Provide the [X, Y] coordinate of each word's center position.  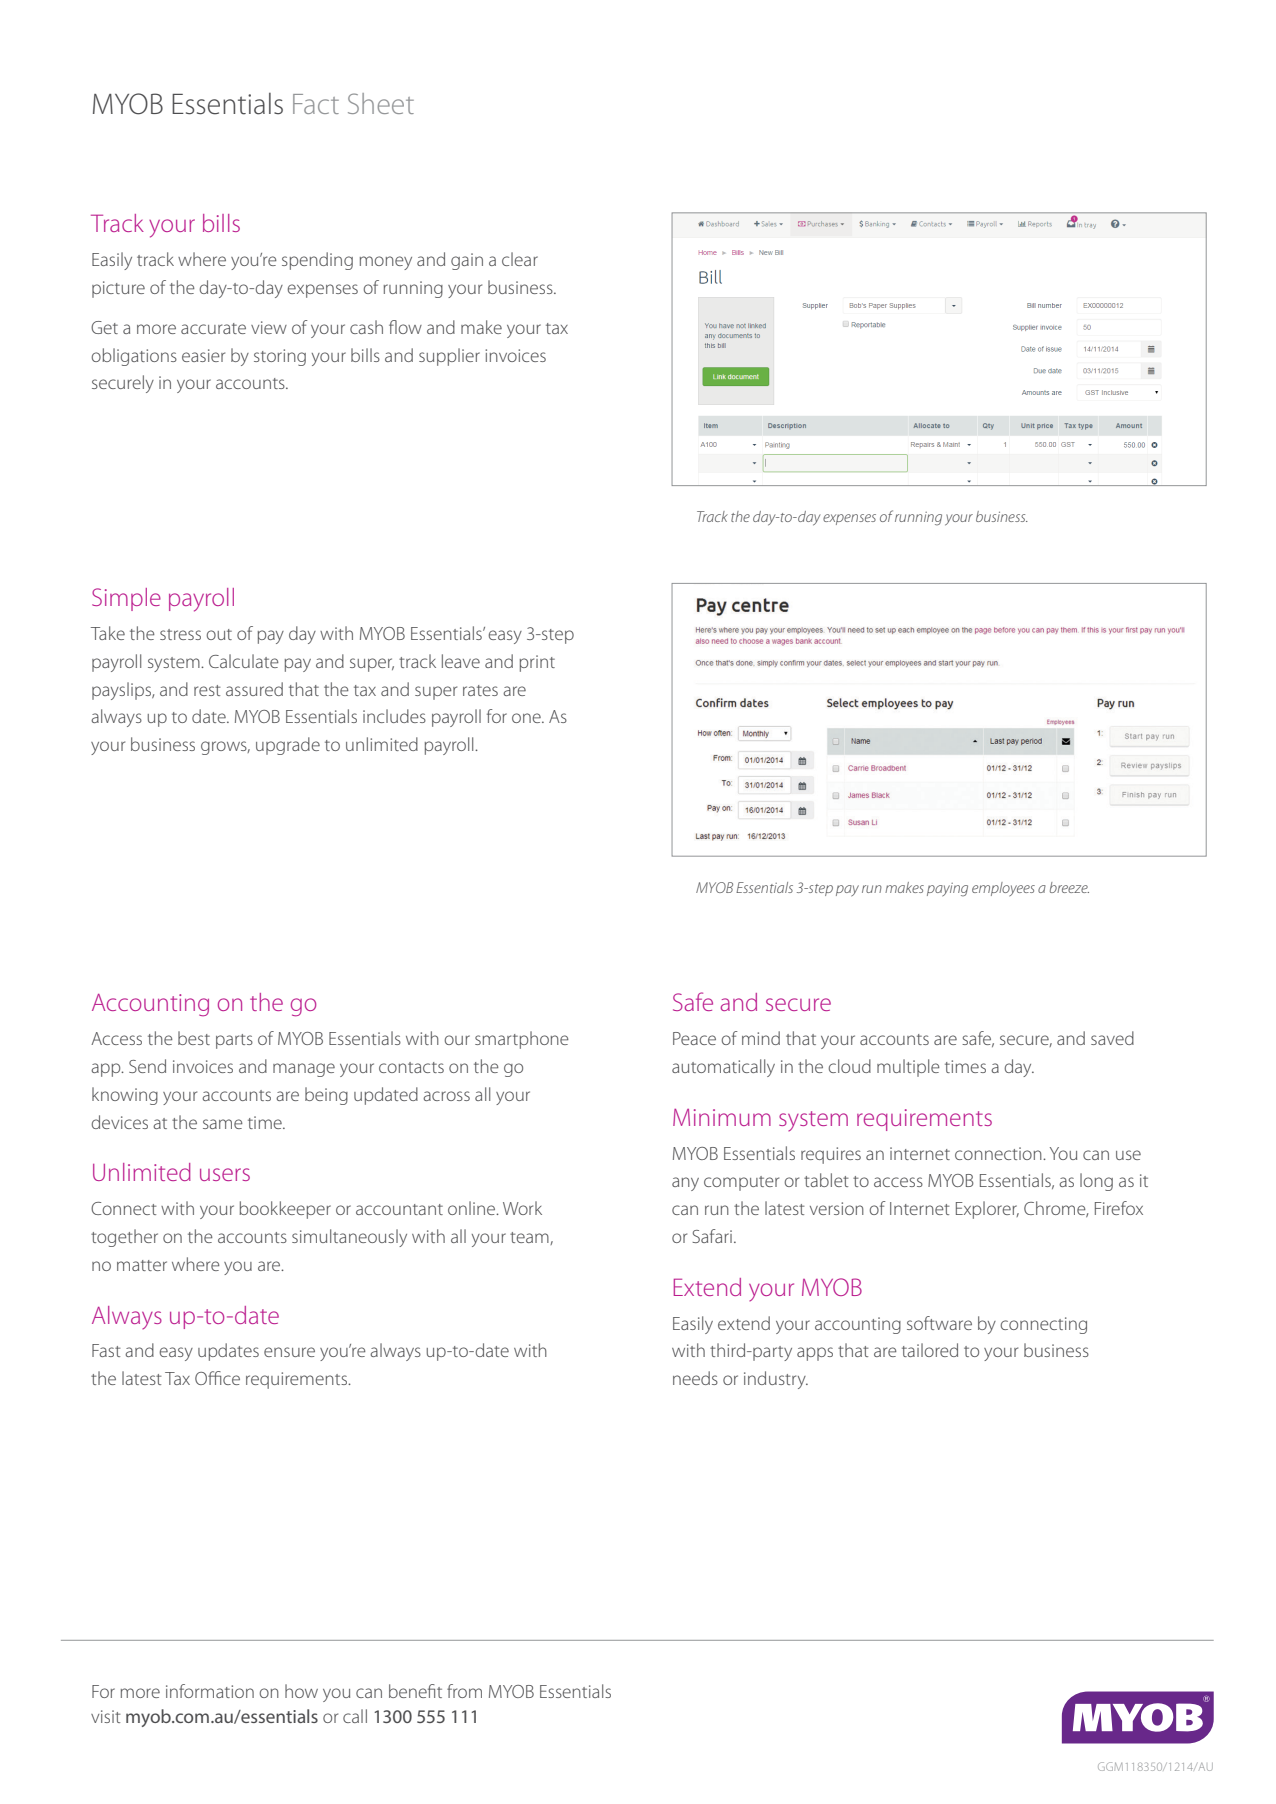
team [530, 1238]
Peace [694, 1038]
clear [520, 259]
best [194, 1038]
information [210, 1691]
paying [947, 890]
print [537, 663]
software [939, 1323]
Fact [316, 104]
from [464, 1691]
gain [467, 261]
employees [1003, 889]
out [219, 634]
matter [142, 1265]
